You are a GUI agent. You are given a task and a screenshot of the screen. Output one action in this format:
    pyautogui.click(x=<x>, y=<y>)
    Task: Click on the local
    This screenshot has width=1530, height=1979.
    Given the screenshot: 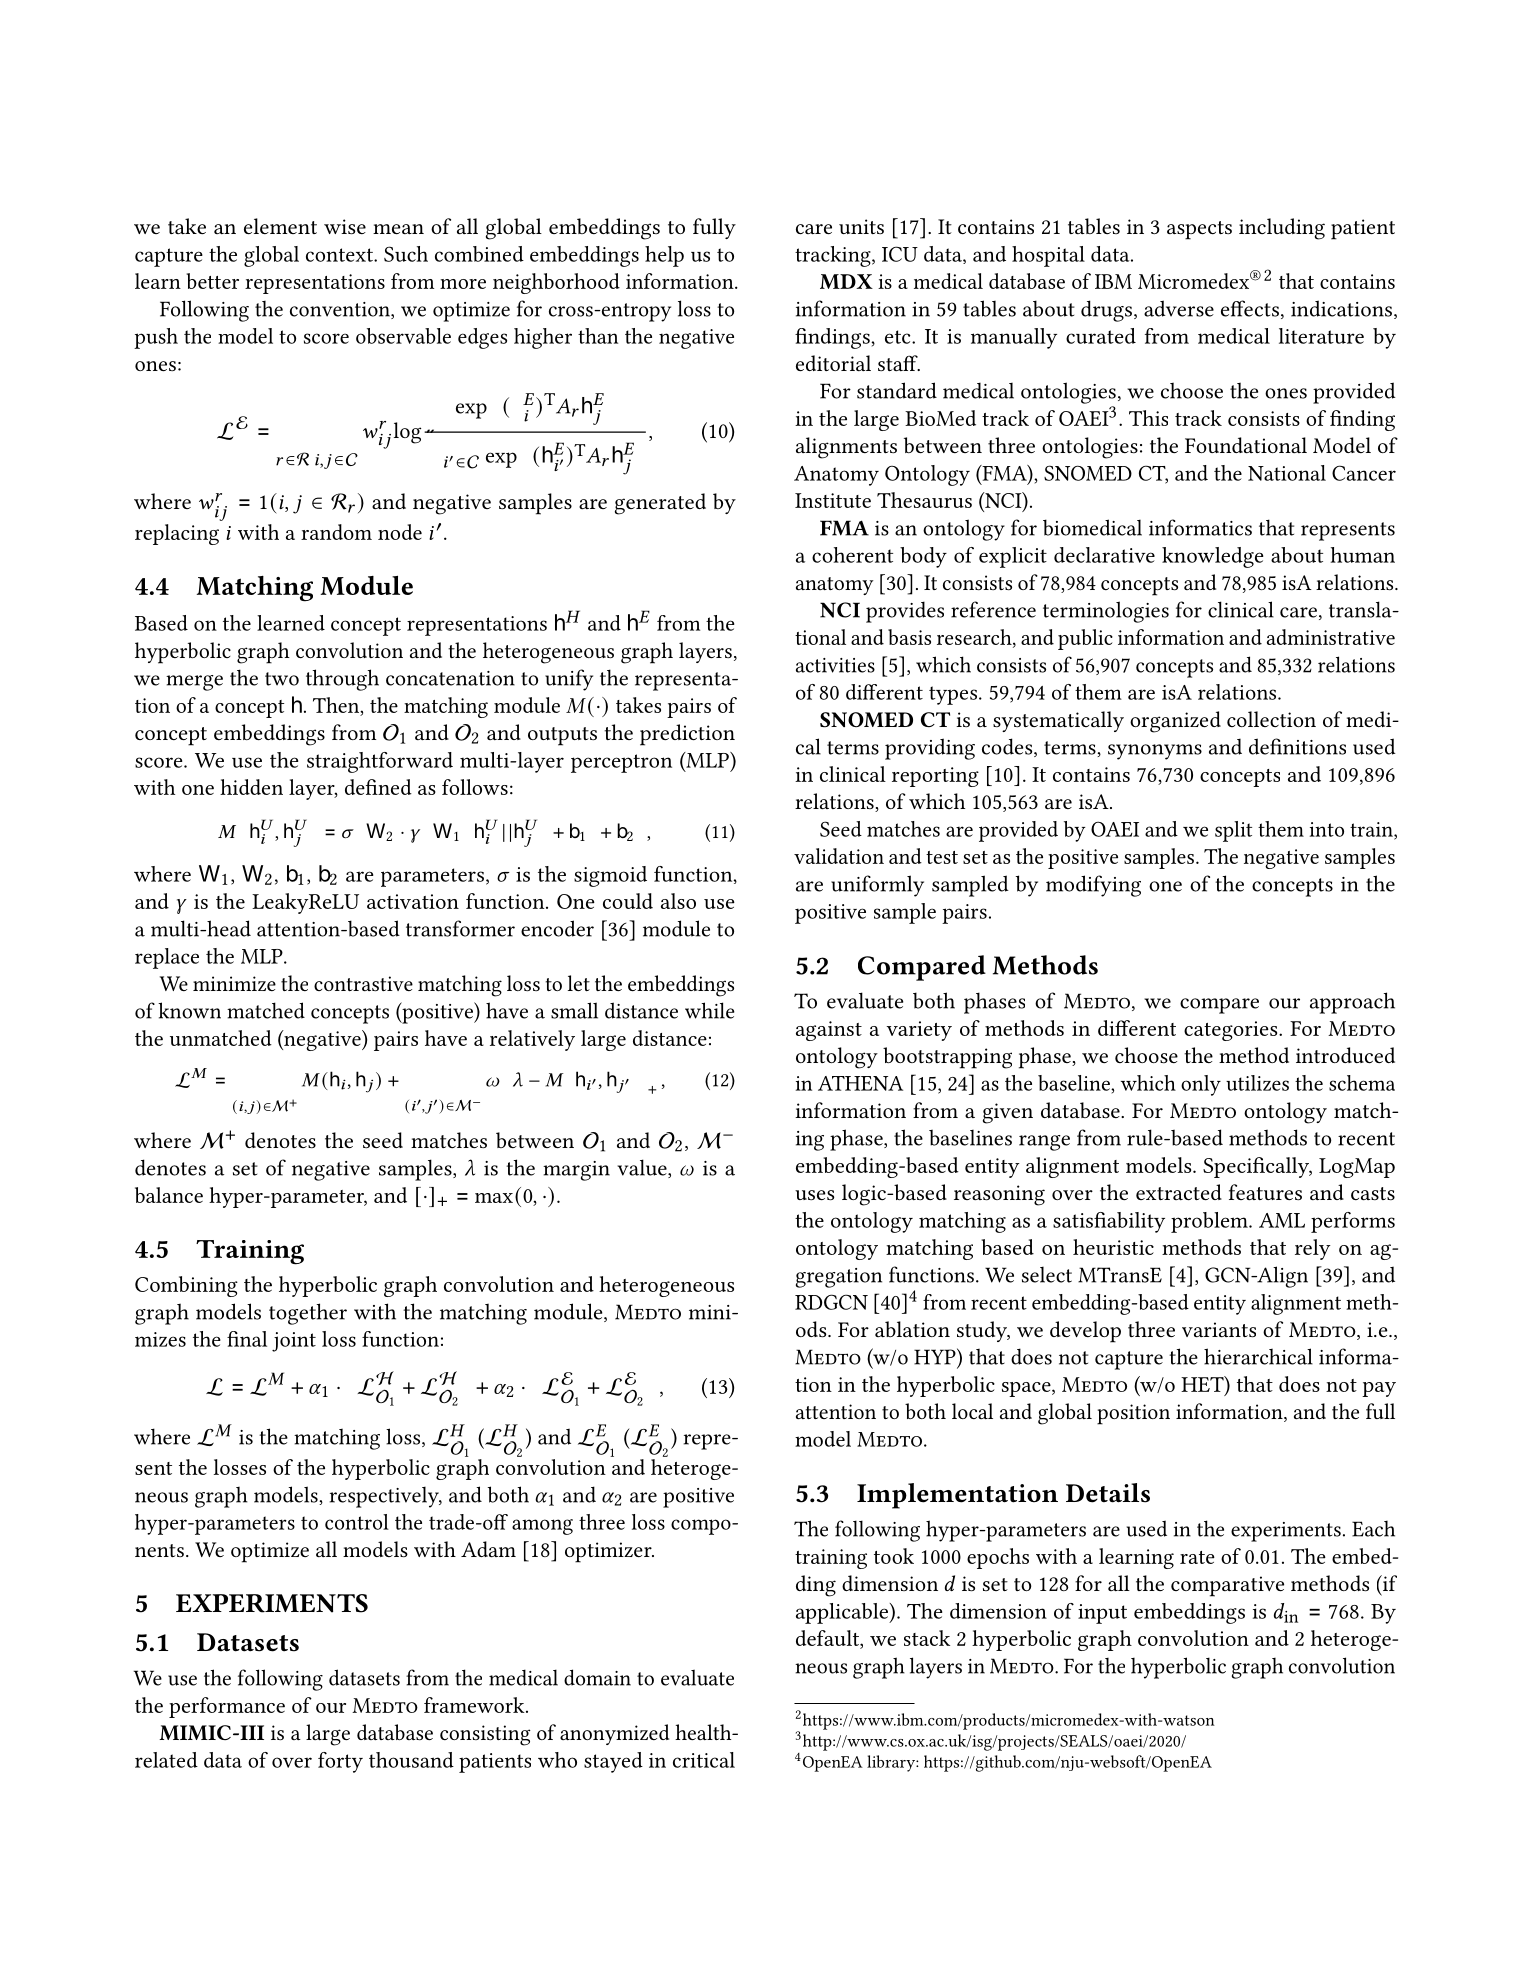 What is the action you would take?
    pyautogui.click(x=972, y=1411)
